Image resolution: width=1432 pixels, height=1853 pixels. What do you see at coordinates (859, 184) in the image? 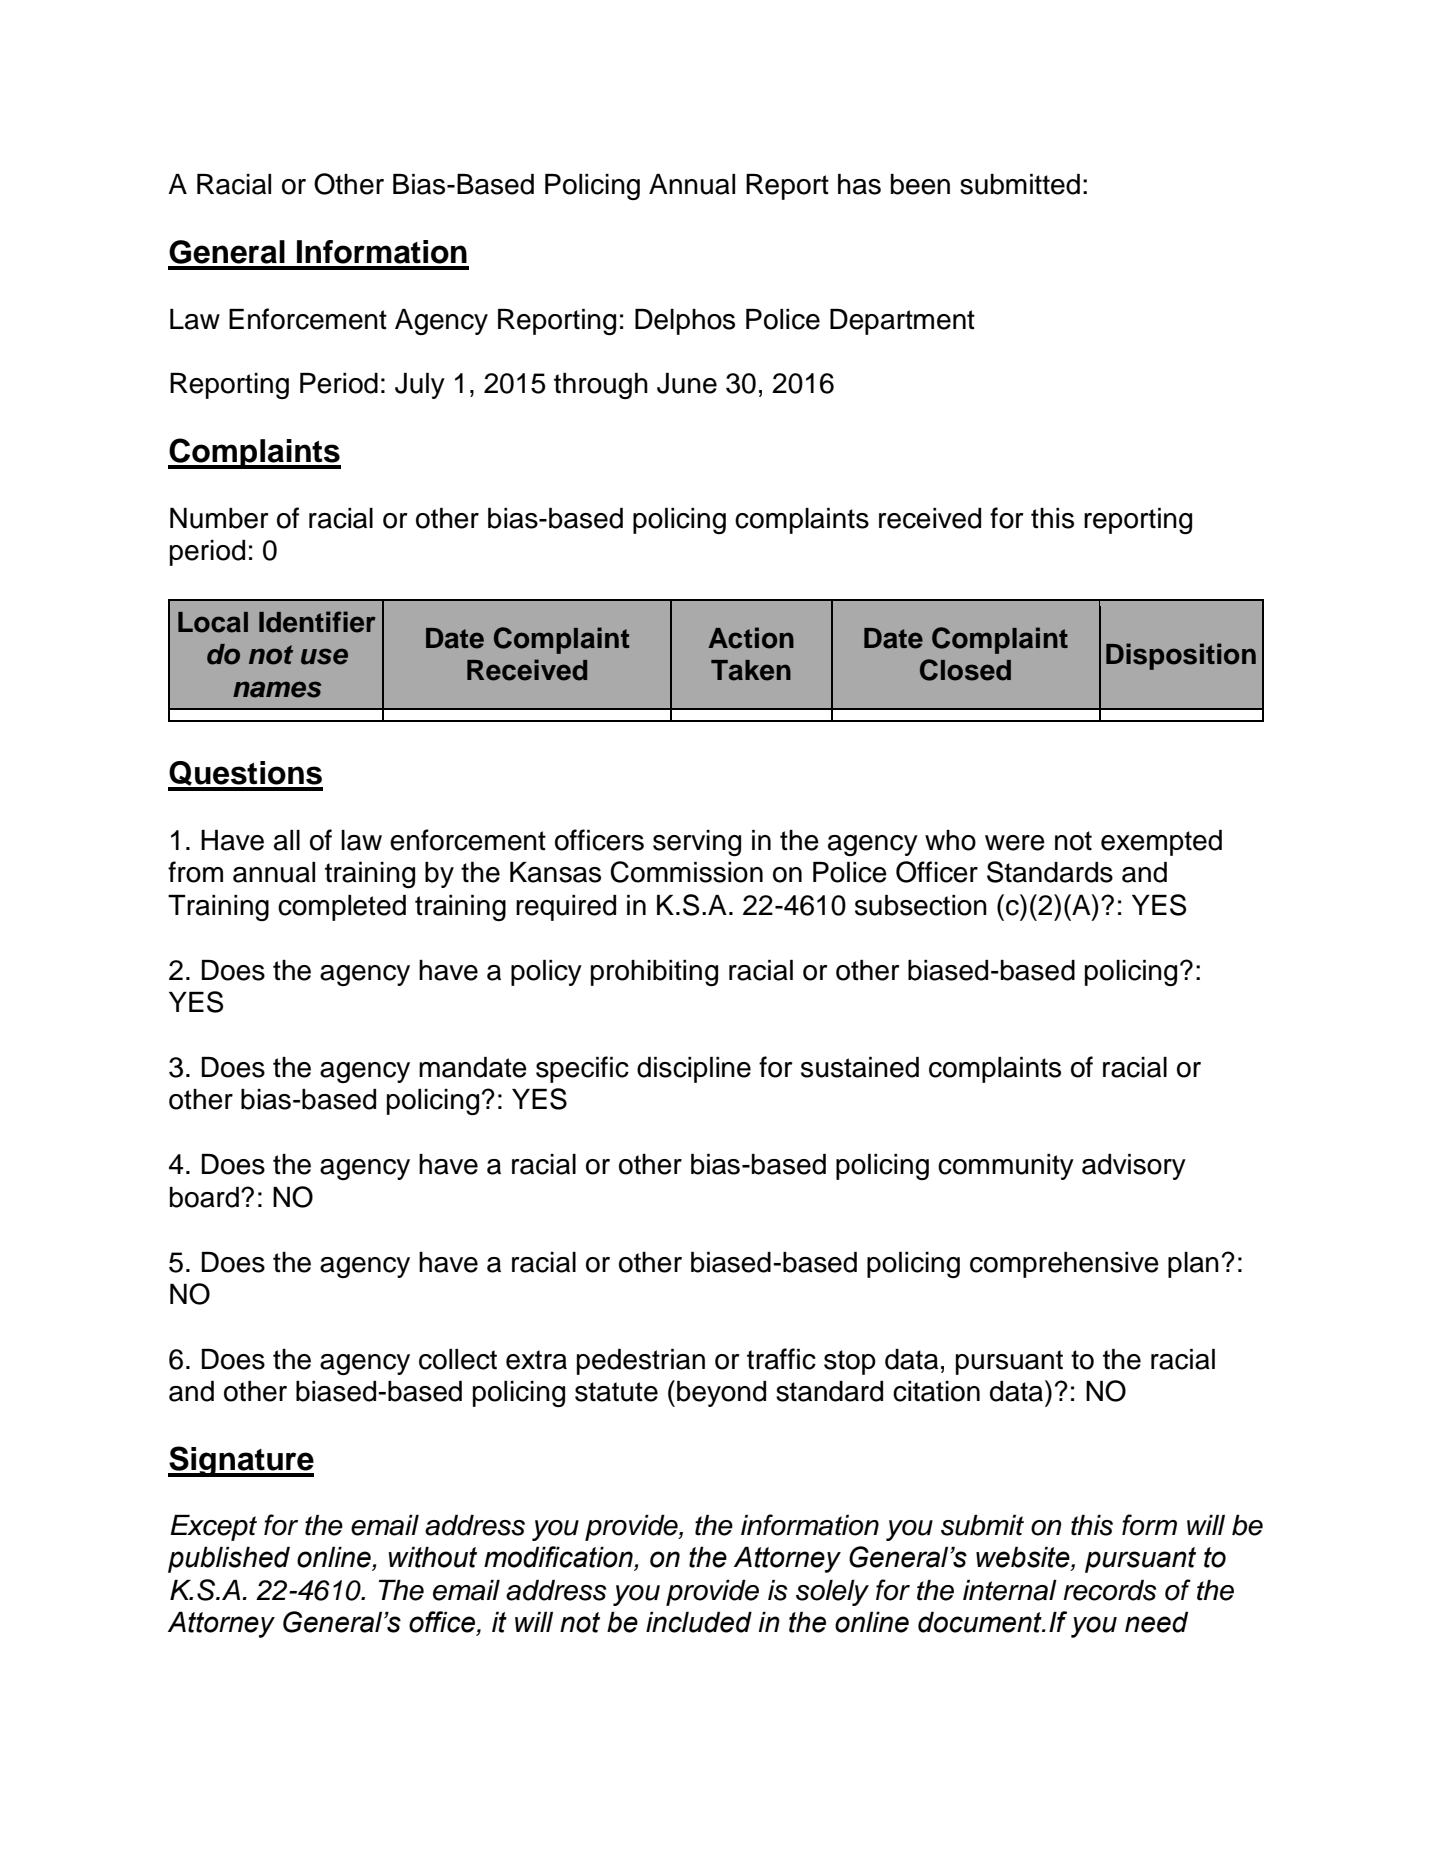
I see `has` at bounding box center [859, 184].
